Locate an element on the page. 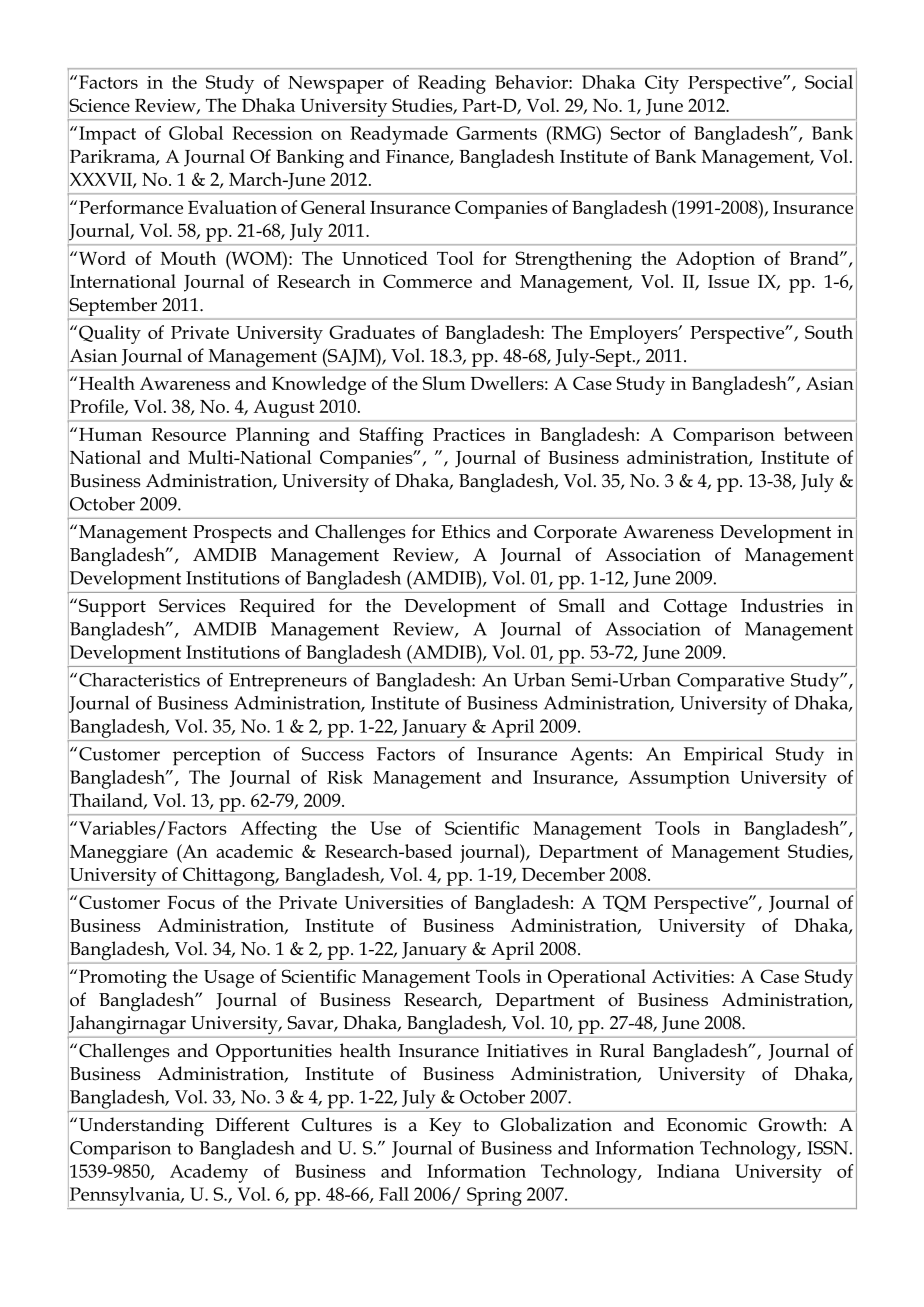 This document has width=924, height=1307. Resource is located at coordinates (189, 434).
